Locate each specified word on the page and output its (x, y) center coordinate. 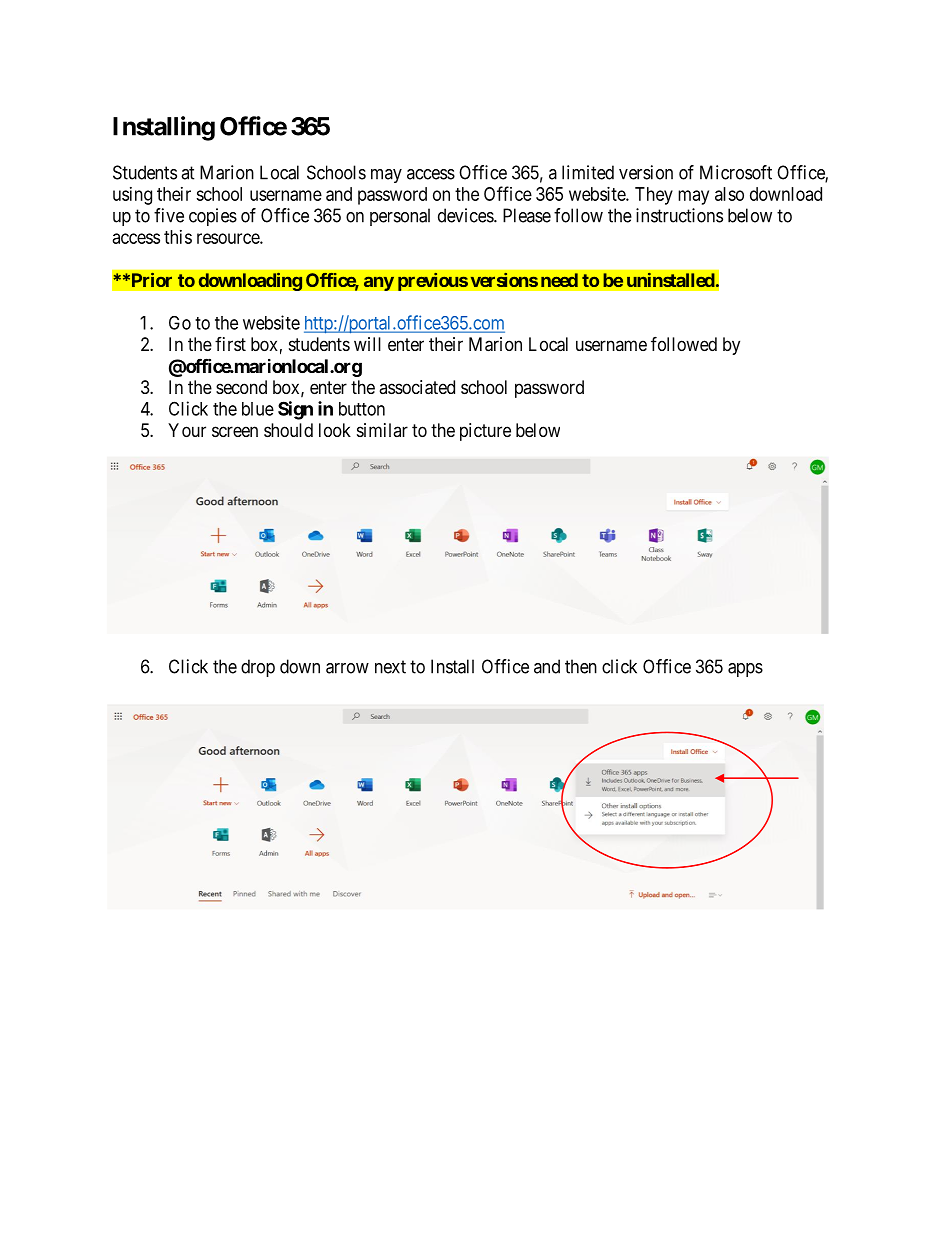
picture (485, 432)
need (559, 280)
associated (417, 387)
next (390, 667)
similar (382, 430)
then (581, 666)
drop (258, 668)
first (230, 344)
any (378, 283)
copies (213, 217)
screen (235, 431)
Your (187, 430)
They (654, 196)
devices (466, 215)
